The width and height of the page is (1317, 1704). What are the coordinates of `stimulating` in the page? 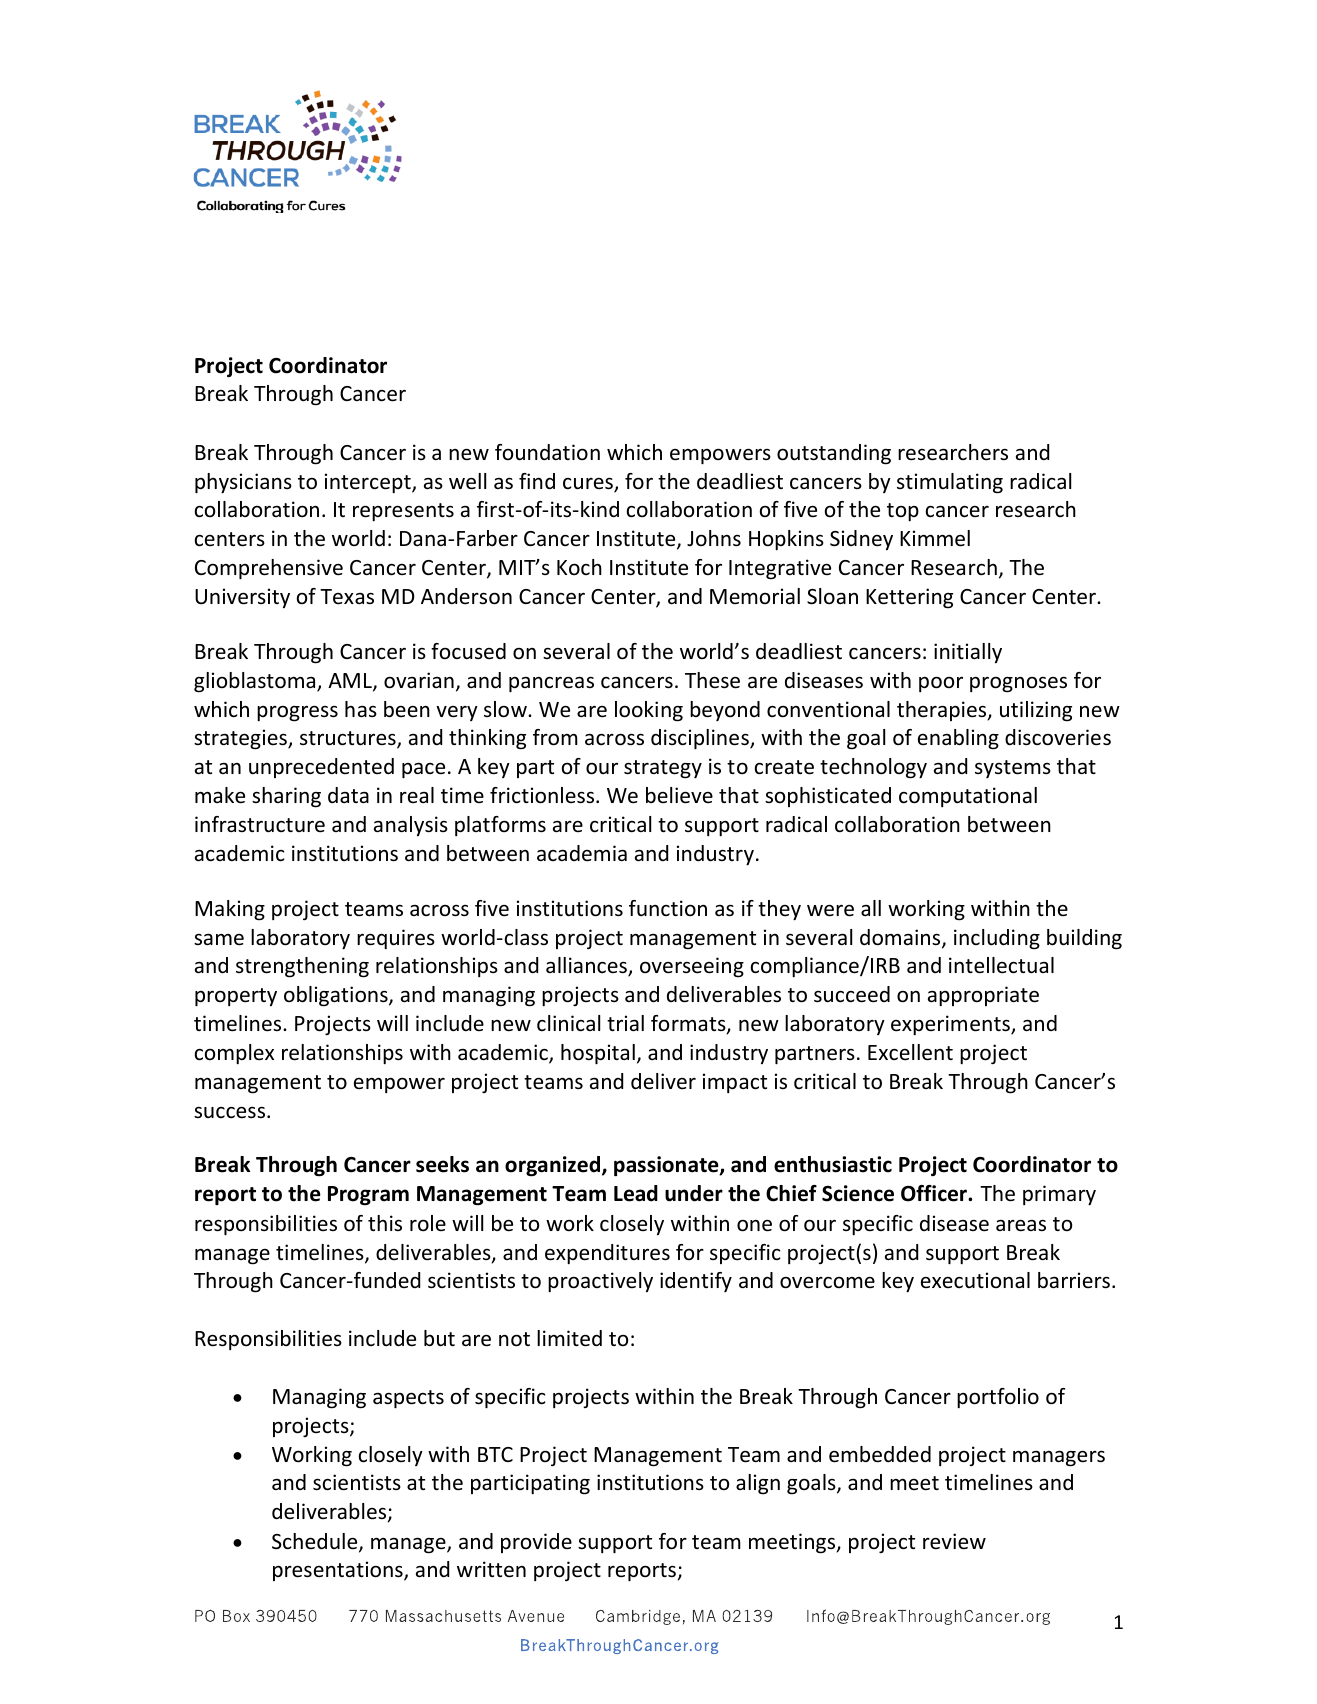 It's located at (950, 483).
